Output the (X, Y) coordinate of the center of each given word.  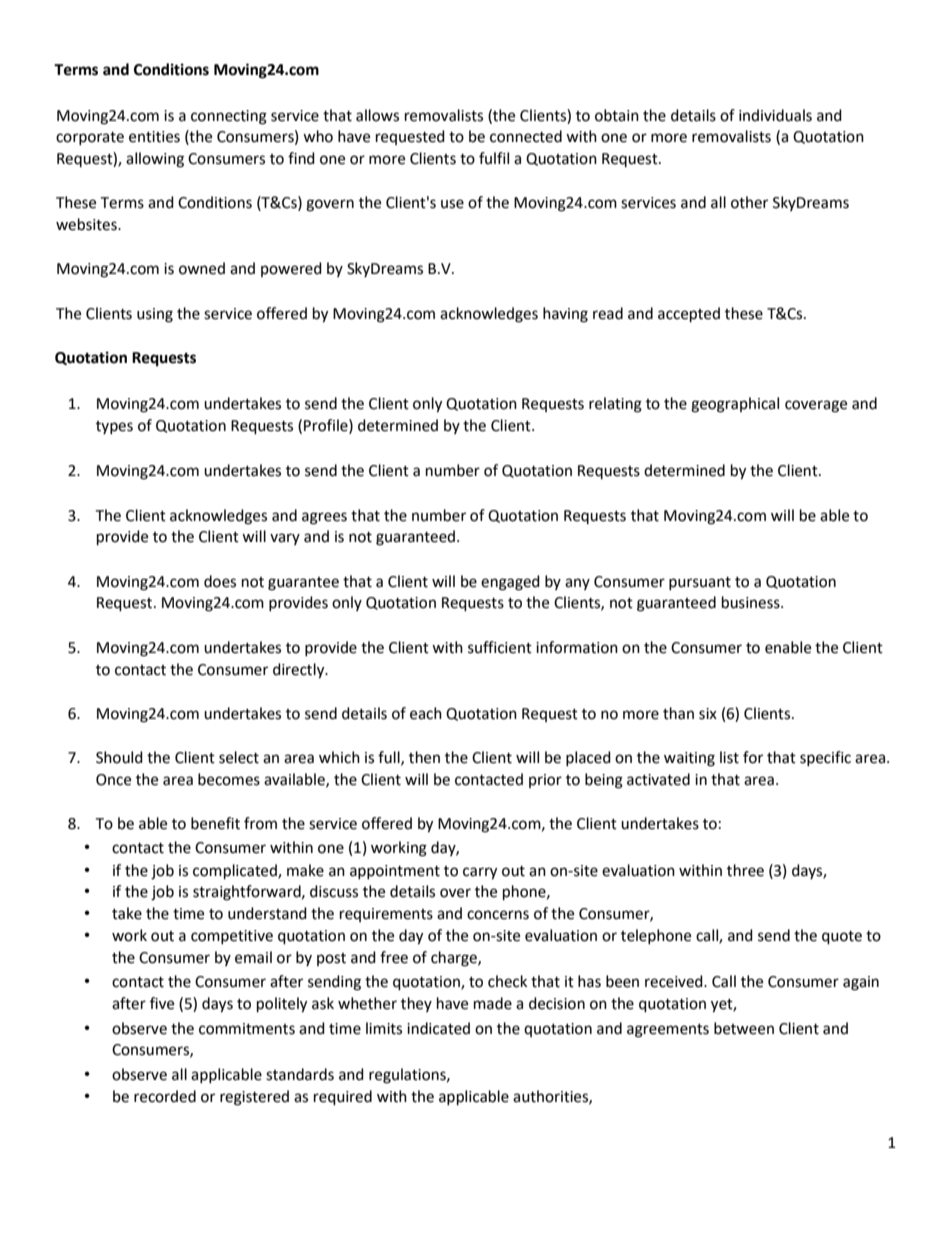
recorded (165, 1096)
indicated (438, 1028)
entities (154, 137)
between (744, 1028)
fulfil (494, 158)
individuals (775, 115)
